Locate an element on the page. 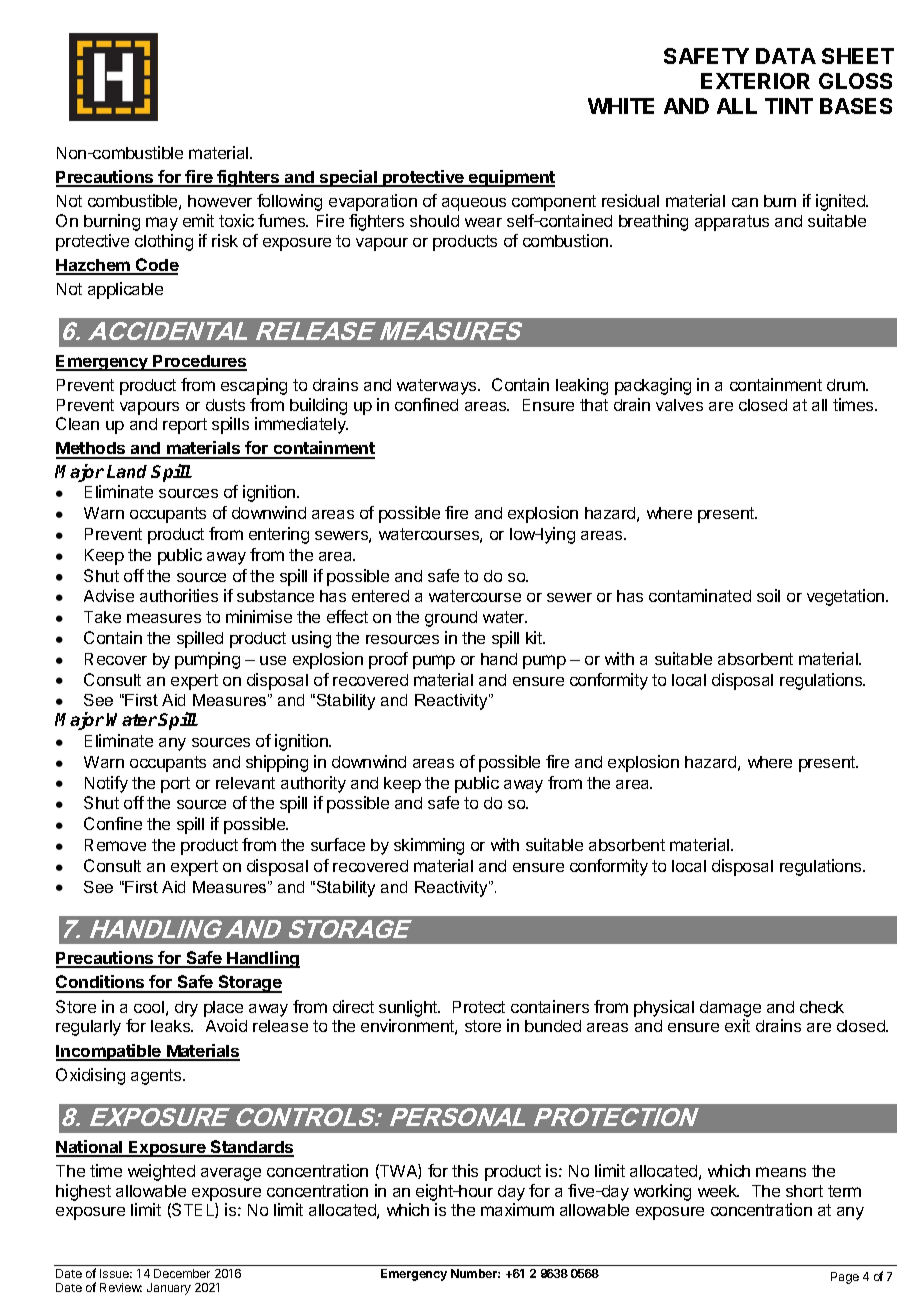  EXTERIOR is located at coordinates (755, 81).
